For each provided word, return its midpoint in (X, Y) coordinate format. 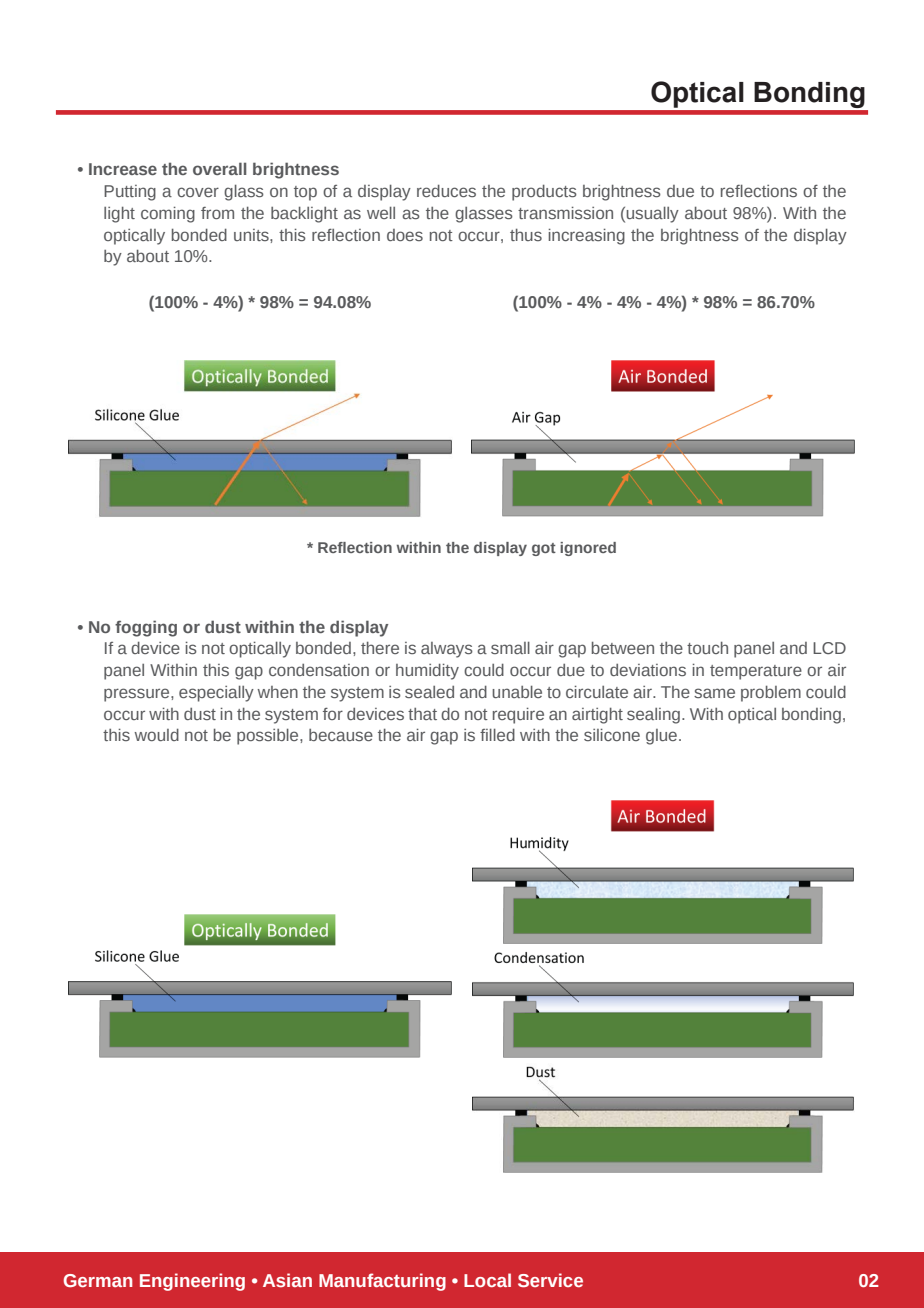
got (544, 549)
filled (497, 734)
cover (198, 192)
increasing (587, 236)
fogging (146, 628)
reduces (446, 190)
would (156, 734)
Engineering (192, 1282)
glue (663, 737)
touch (707, 647)
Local (487, 1280)
